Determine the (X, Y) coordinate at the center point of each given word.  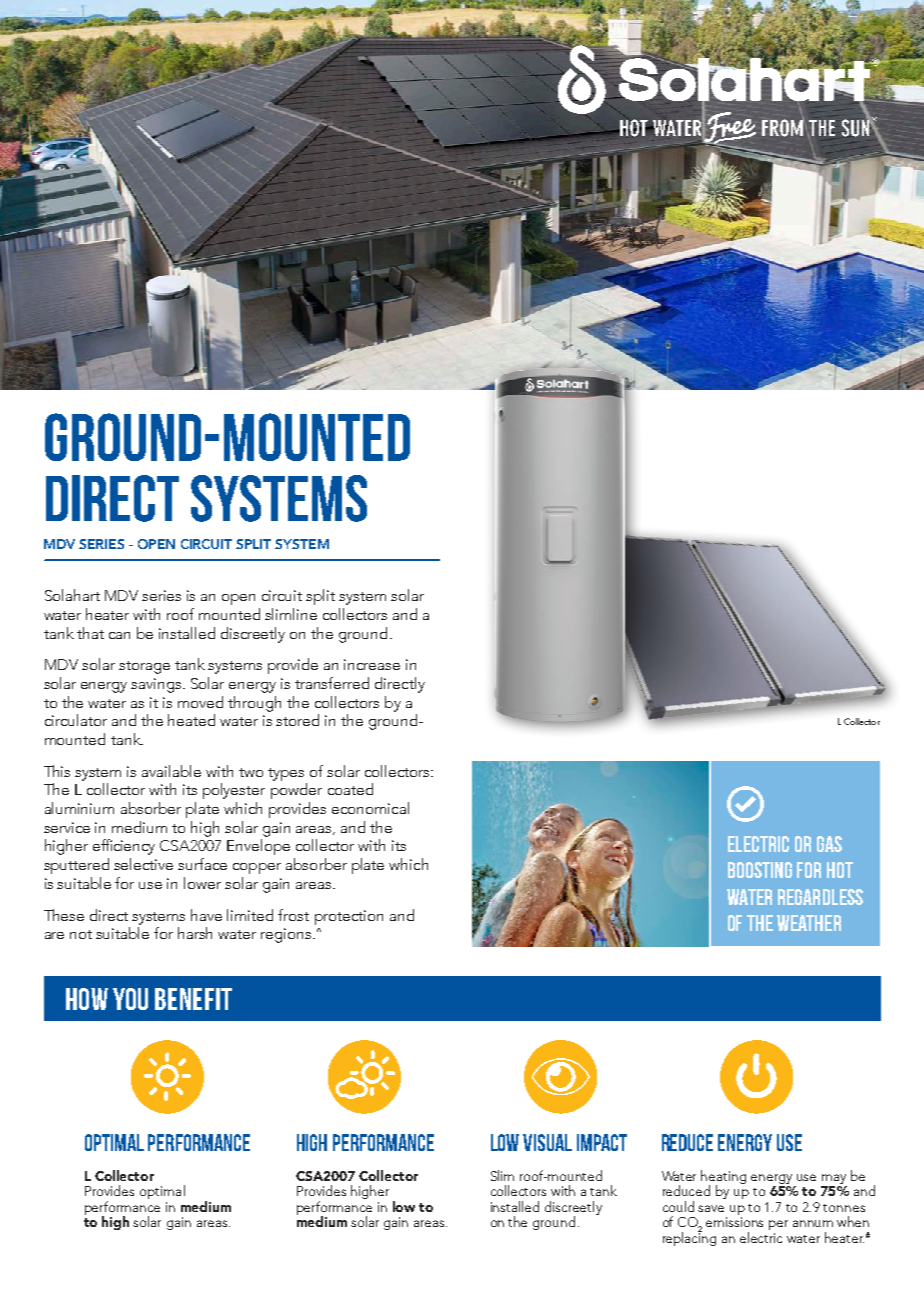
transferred (332, 683)
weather (809, 923)
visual (547, 1142)
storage (144, 667)
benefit (193, 999)
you (130, 999)
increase (372, 664)
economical (370, 808)
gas (829, 844)
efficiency (124, 847)
